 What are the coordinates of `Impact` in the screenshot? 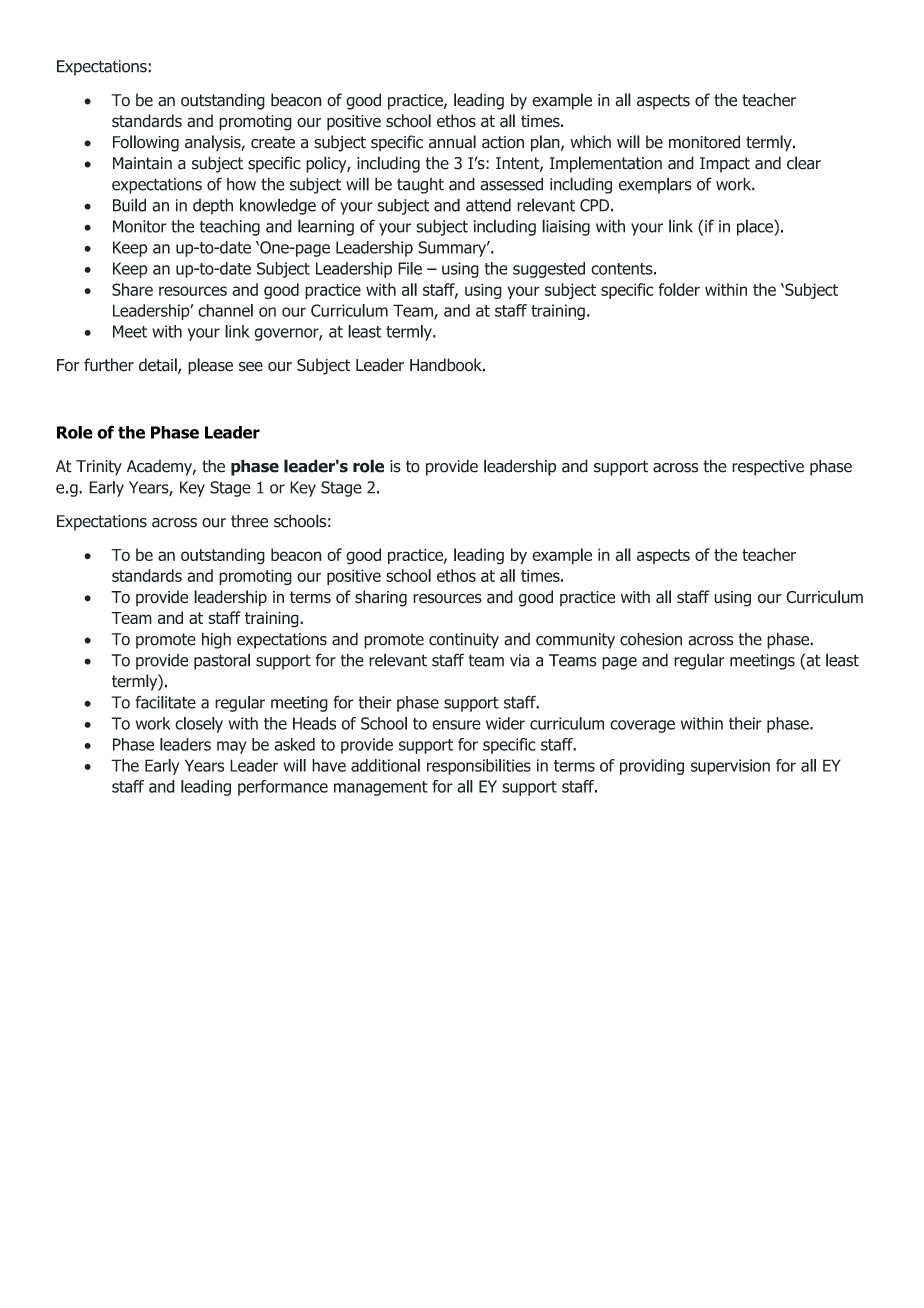 It's located at (725, 165).
